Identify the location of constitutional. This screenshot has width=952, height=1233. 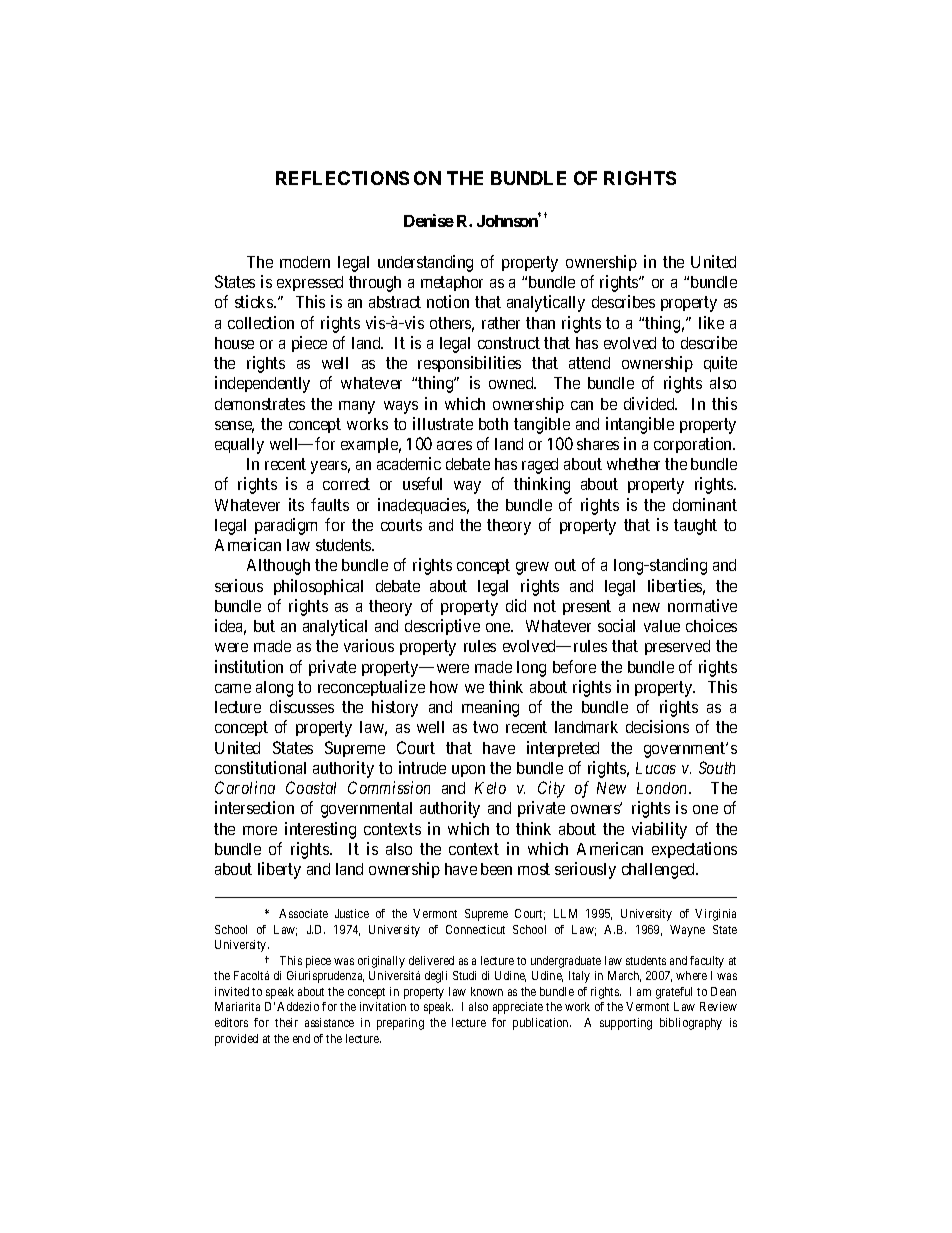
(260, 767).
